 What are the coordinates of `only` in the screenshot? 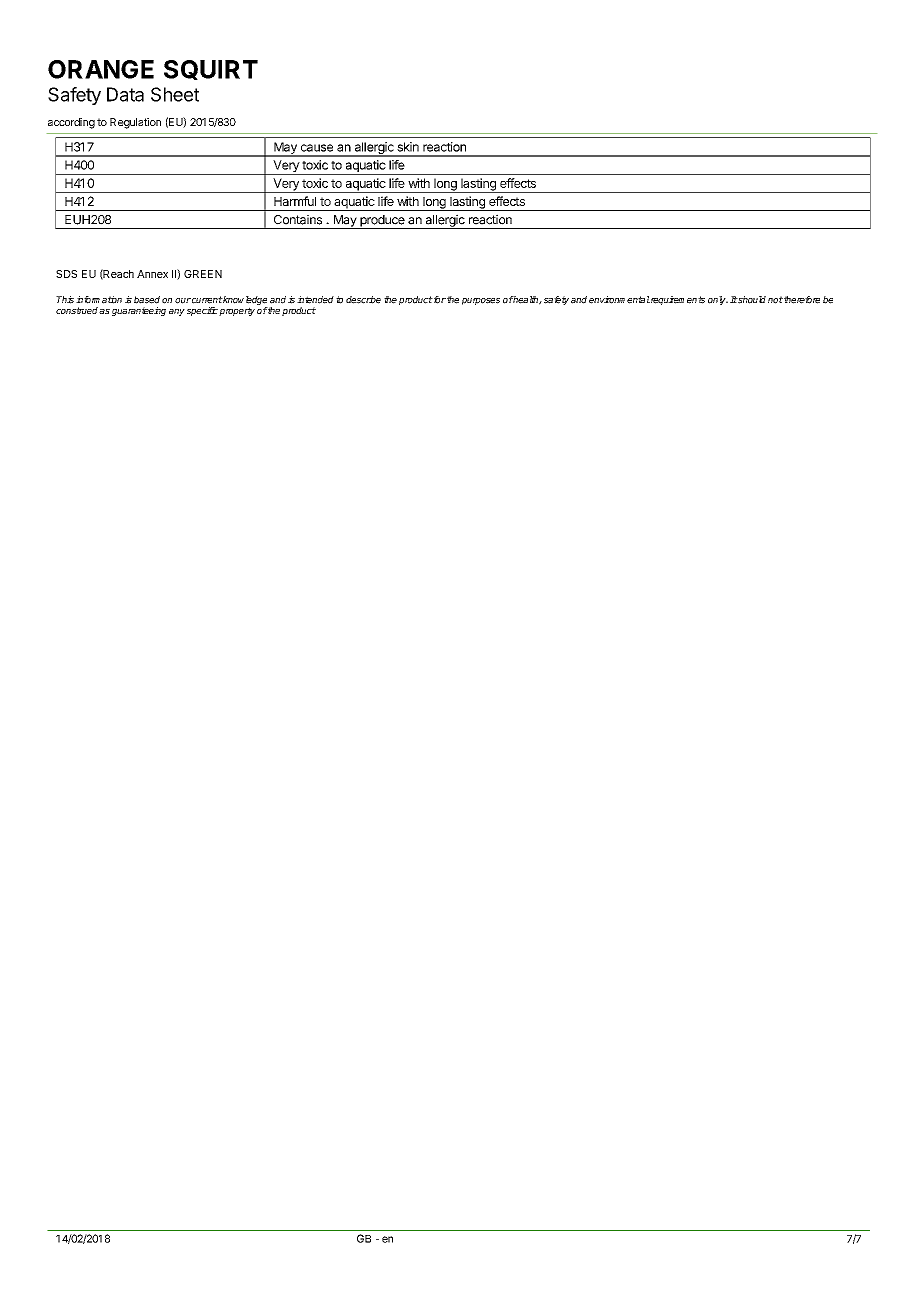 It's located at (718, 300).
